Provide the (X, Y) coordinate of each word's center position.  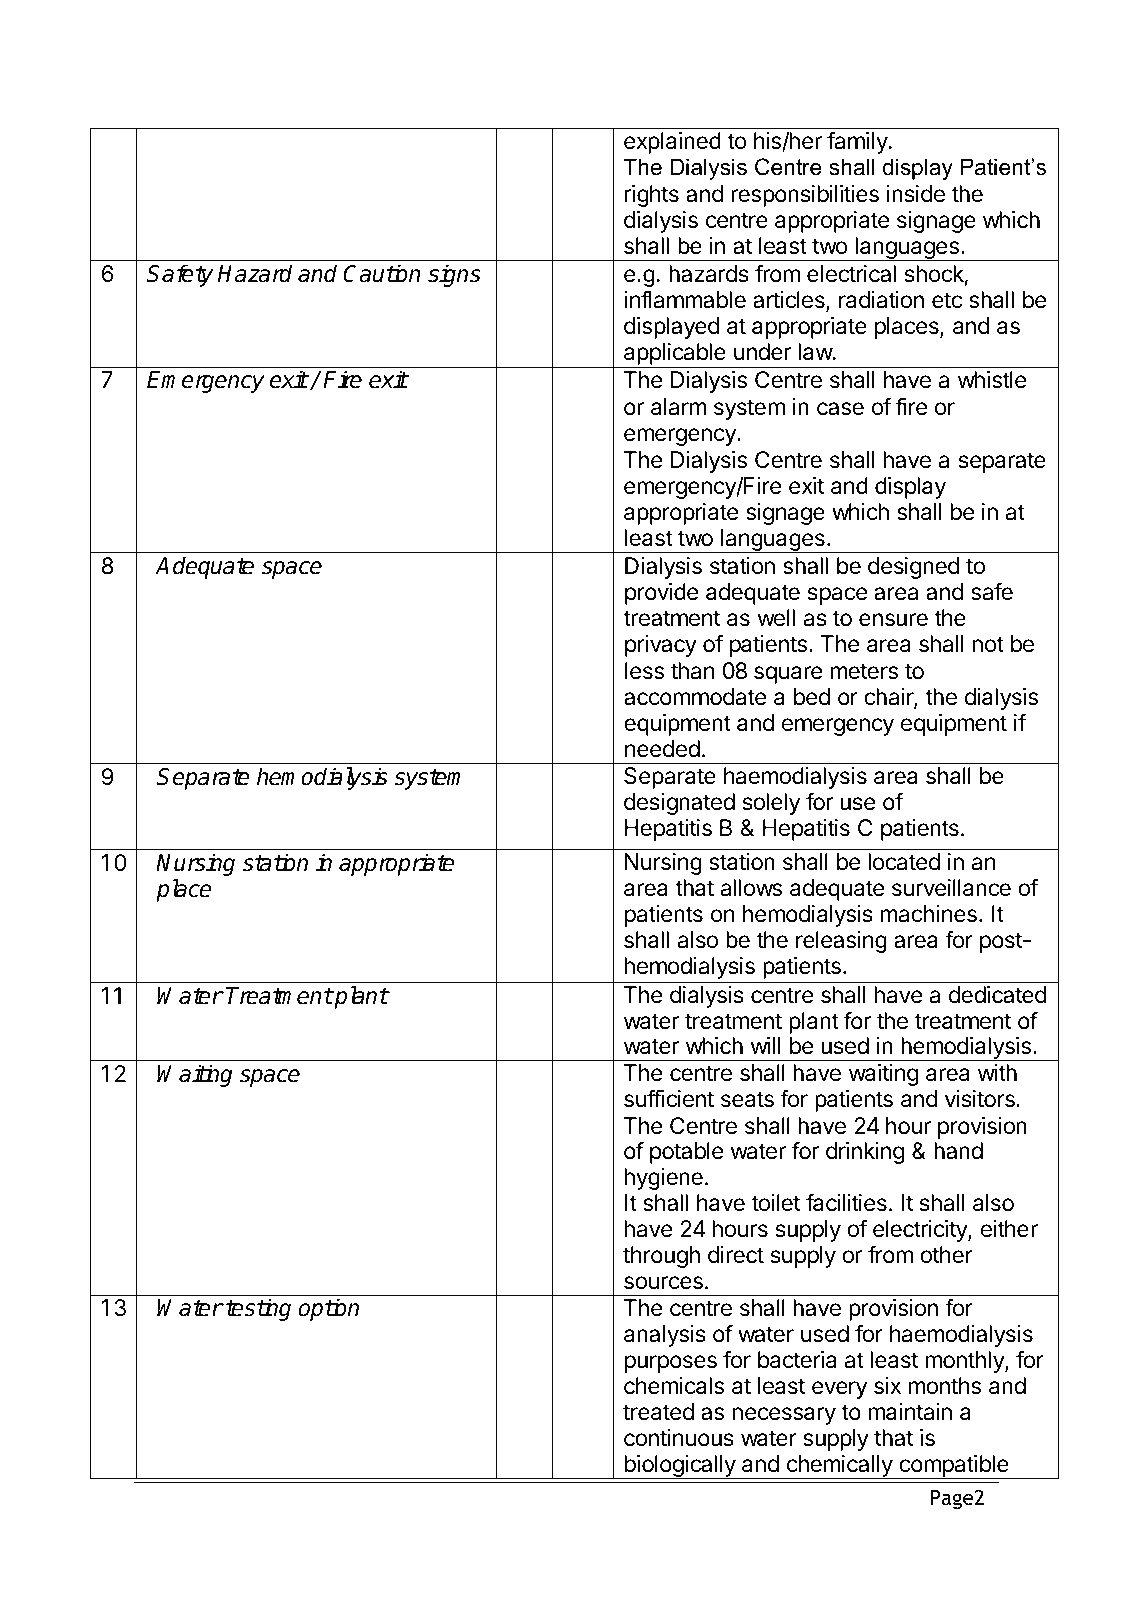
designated (679, 804)
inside (915, 194)
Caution (382, 273)
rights (651, 196)
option (329, 1309)
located (904, 862)
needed (662, 749)
